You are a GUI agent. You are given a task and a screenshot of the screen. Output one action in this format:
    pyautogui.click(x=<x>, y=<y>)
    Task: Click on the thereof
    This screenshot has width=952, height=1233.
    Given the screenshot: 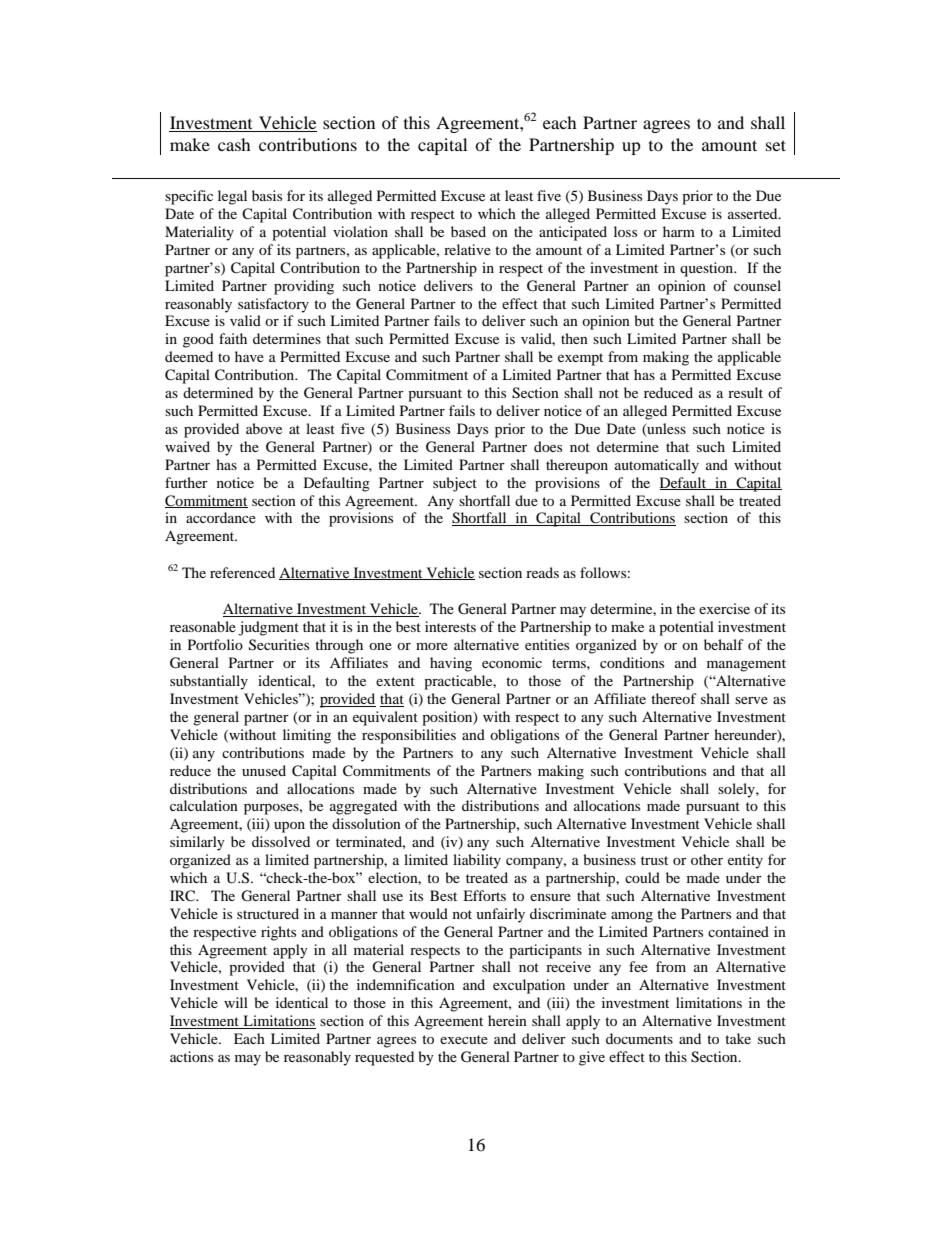 What is the action you would take?
    pyautogui.click(x=674, y=698)
